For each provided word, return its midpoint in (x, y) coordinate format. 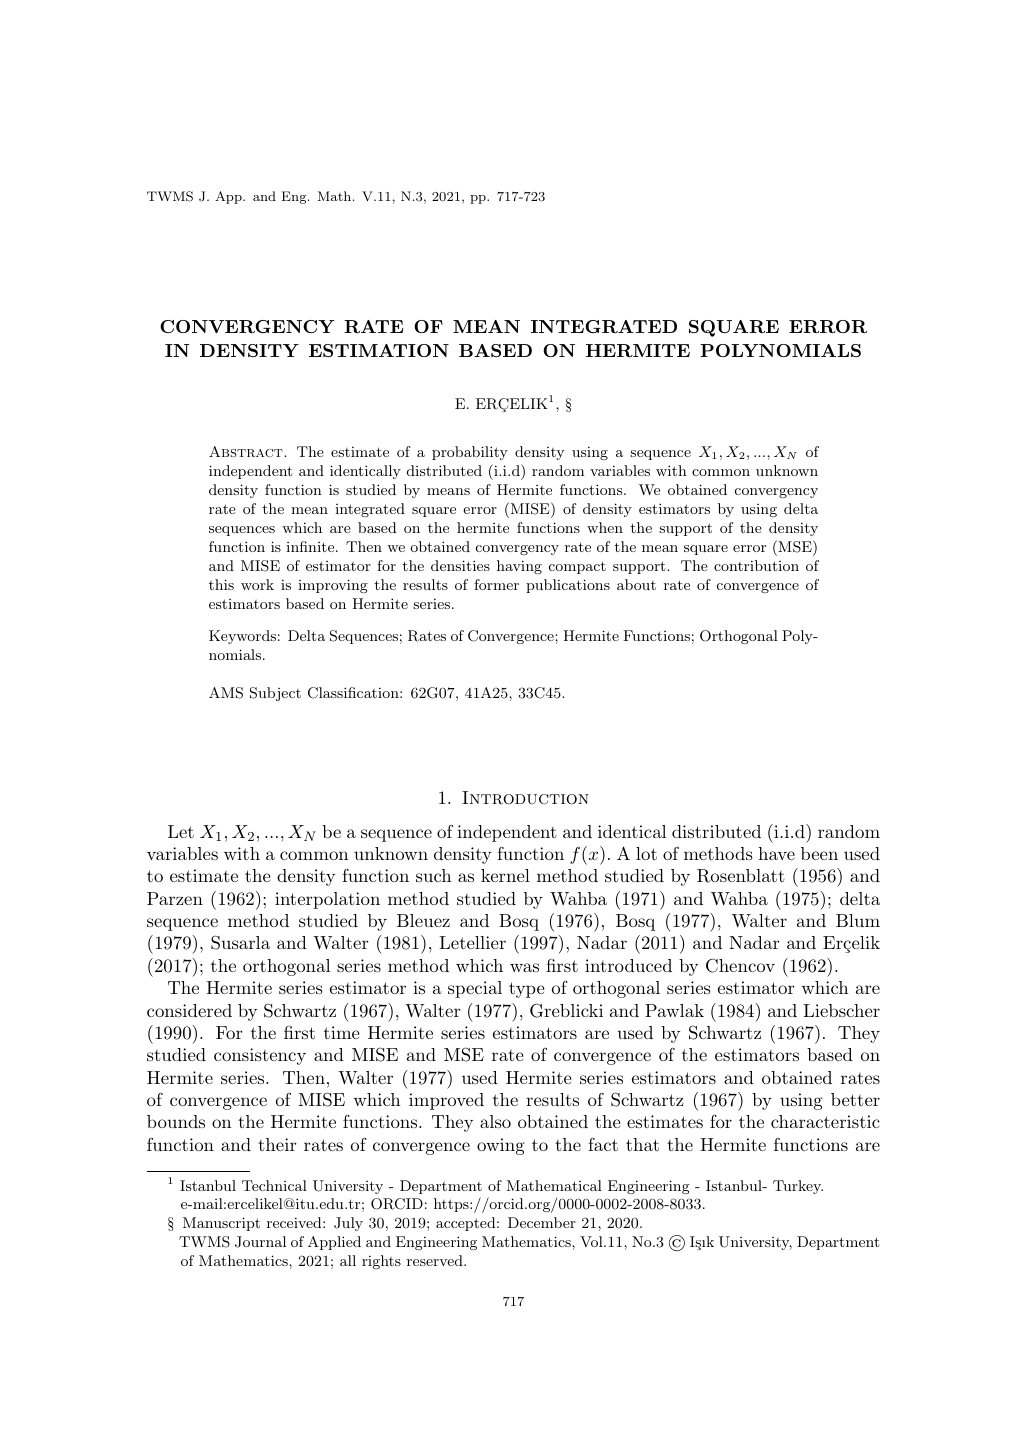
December (542, 1222)
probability (470, 453)
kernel (505, 875)
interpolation (327, 900)
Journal (260, 1242)
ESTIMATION (379, 350)
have (776, 853)
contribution (756, 565)
